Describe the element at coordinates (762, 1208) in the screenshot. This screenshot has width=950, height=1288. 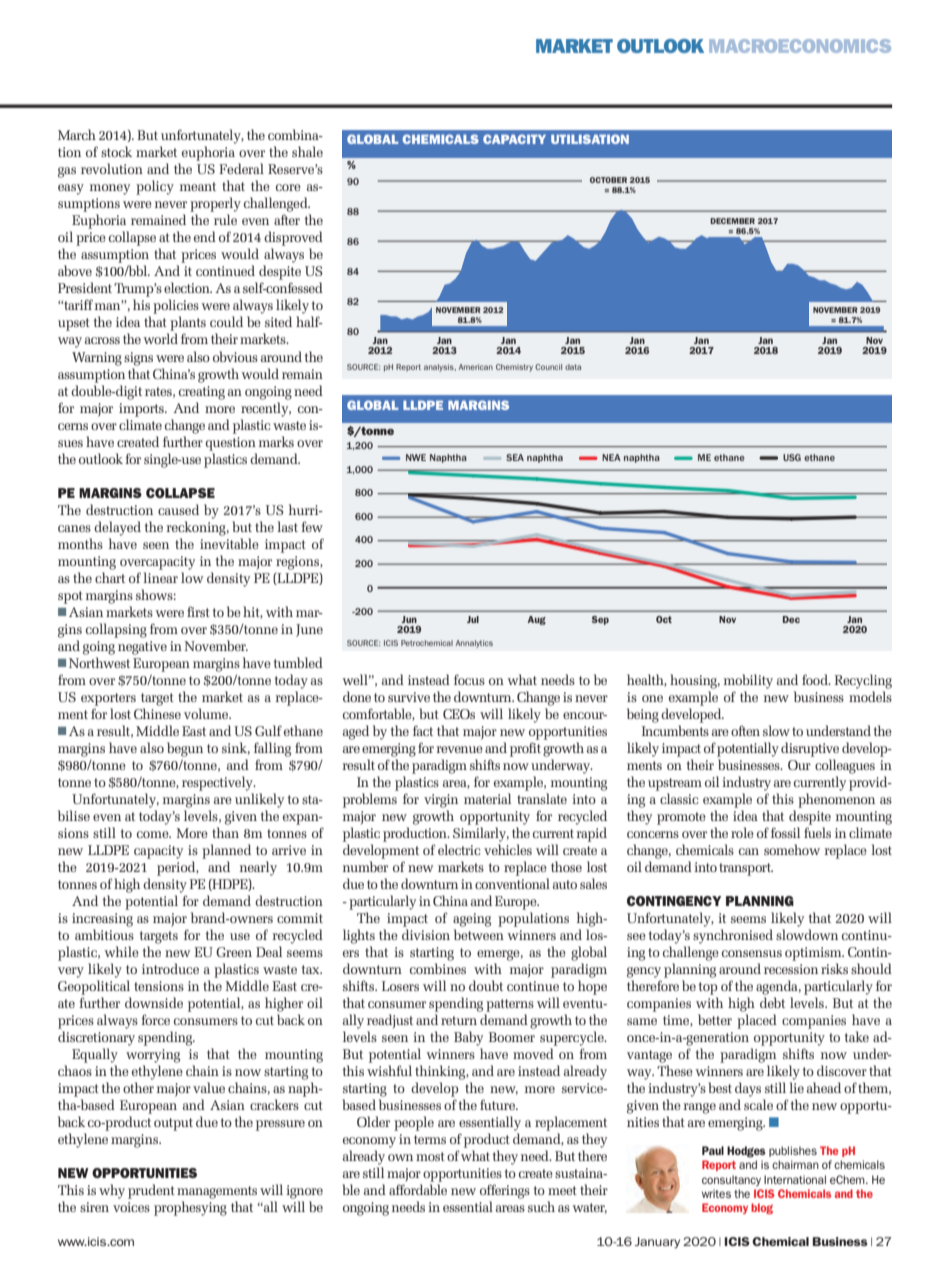
I see `blog` at that location.
